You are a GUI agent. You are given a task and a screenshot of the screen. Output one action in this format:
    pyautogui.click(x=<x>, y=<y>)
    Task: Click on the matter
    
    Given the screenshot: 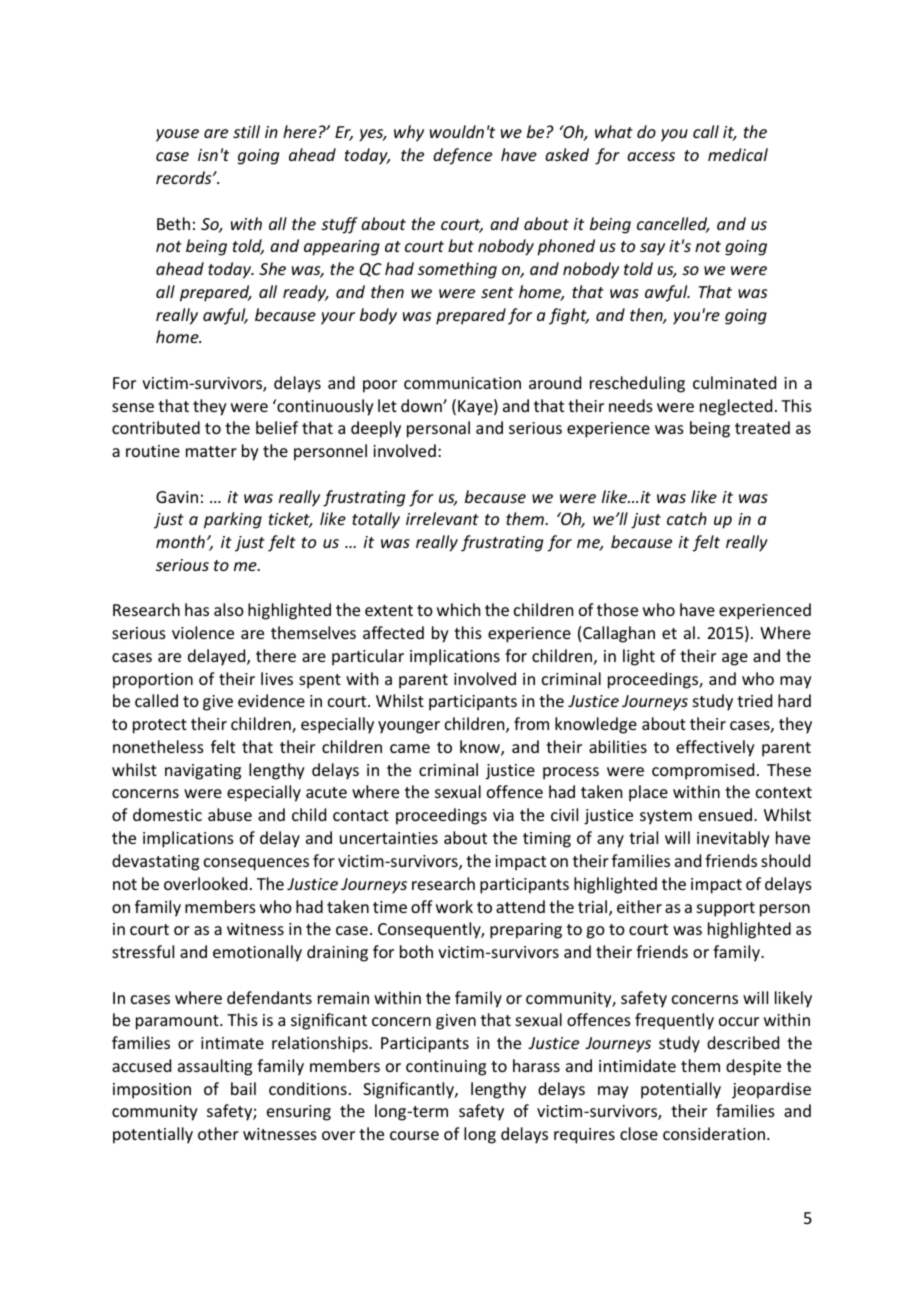 What is the action you would take?
    pyautogui.click(x=211, y=451)
